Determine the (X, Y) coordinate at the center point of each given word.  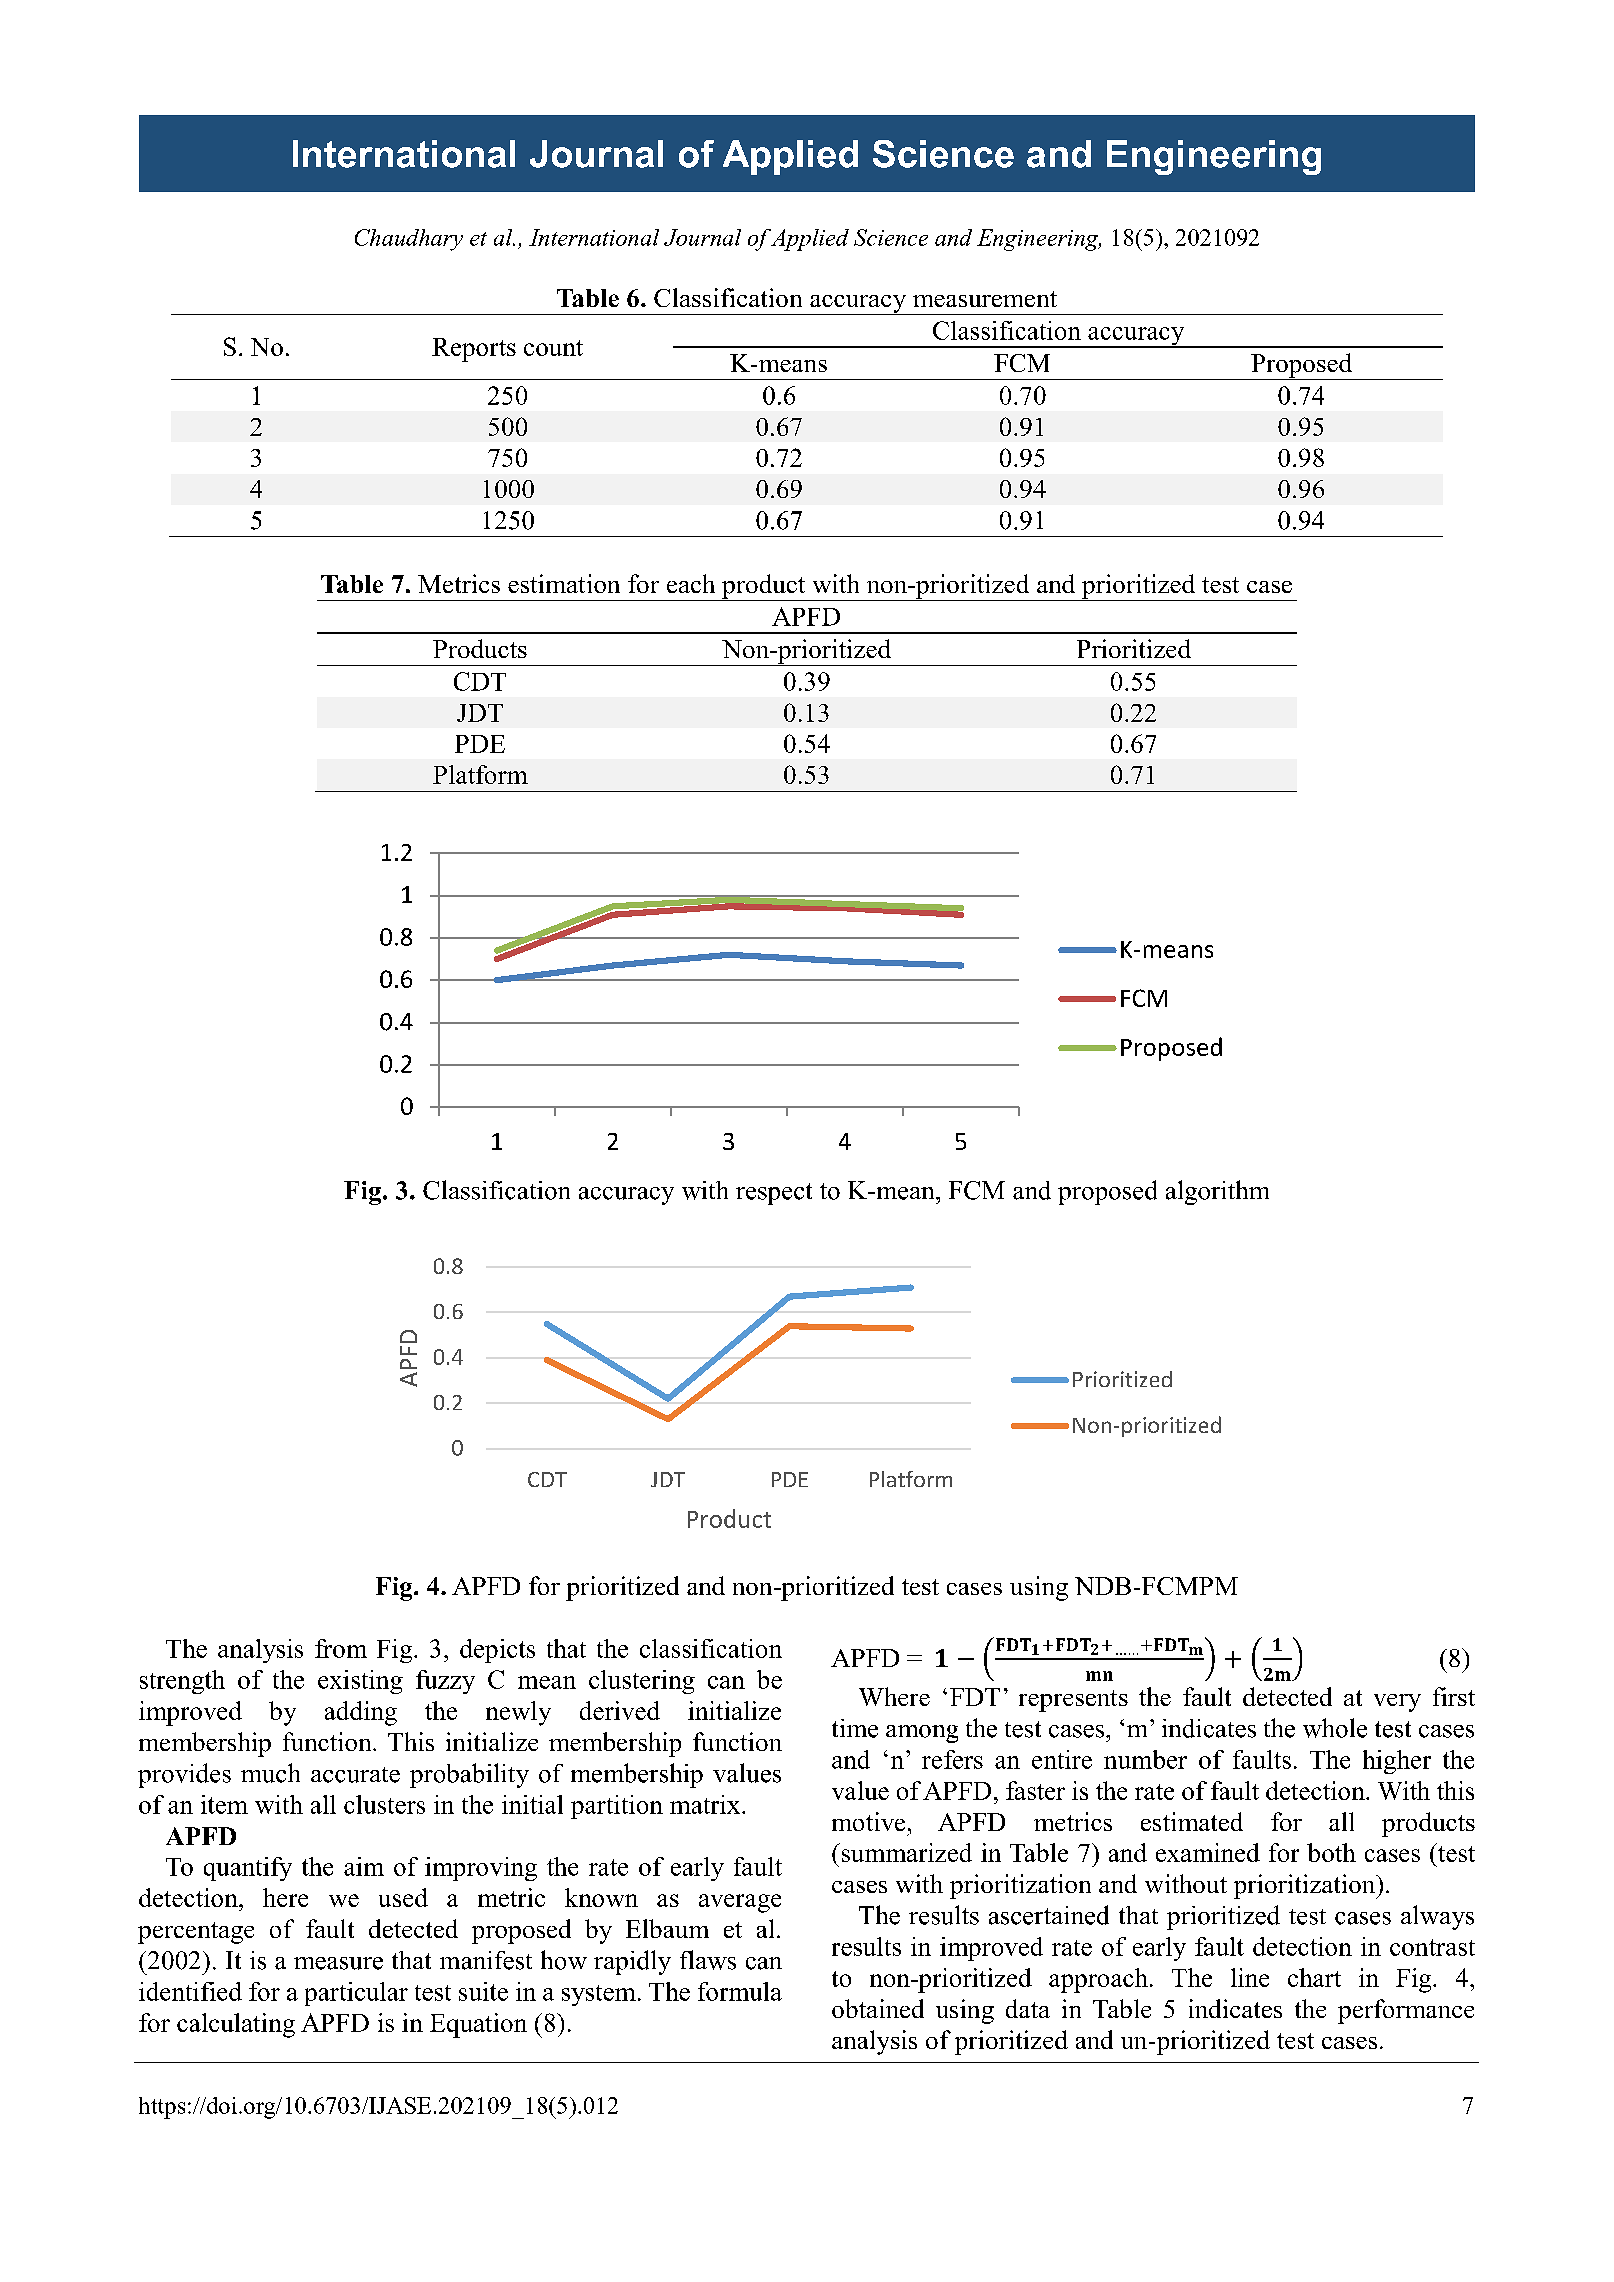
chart (1314, 1977)
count (553, 348)
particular (356, 1994)
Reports (474, 350)
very (1397, 1703)
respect (774, 1194)
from (341, 1648)
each (691, 583)
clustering (642, 1682)
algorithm (1217, 1192)
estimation (564, 583)
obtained (878, 2008)
